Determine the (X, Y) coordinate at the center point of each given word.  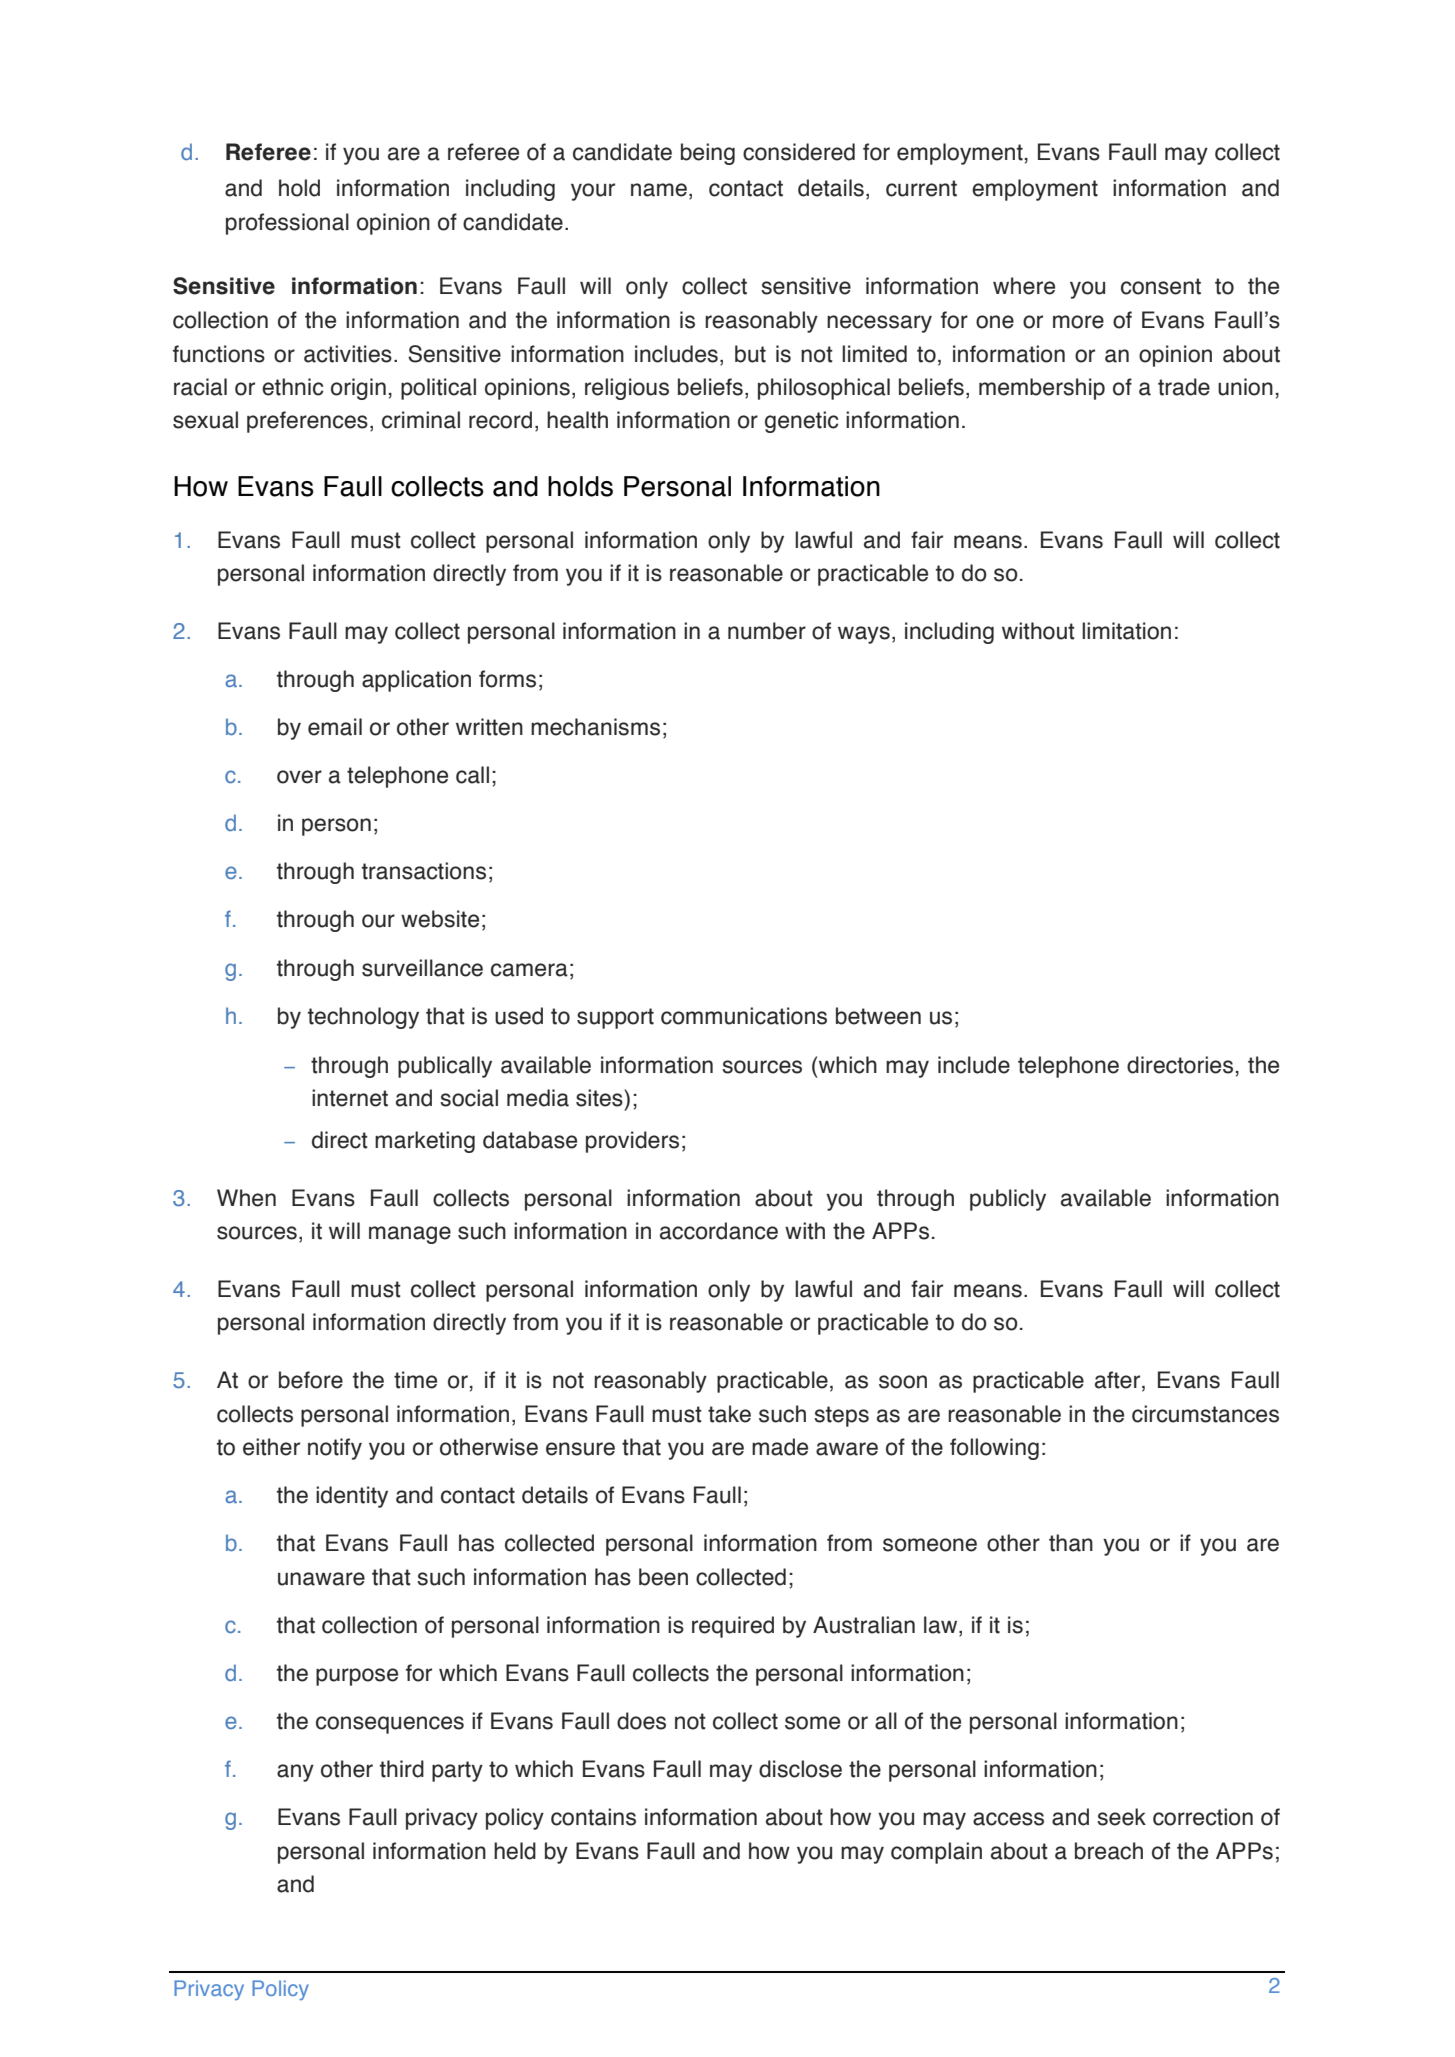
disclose (800, 1769)
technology (363, 1018)
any (295, 1773)
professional (287, 224)
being (708, 154)
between (878, 1016)
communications (744, 1016)
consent (1161, 286)
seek (1121, 1817)
